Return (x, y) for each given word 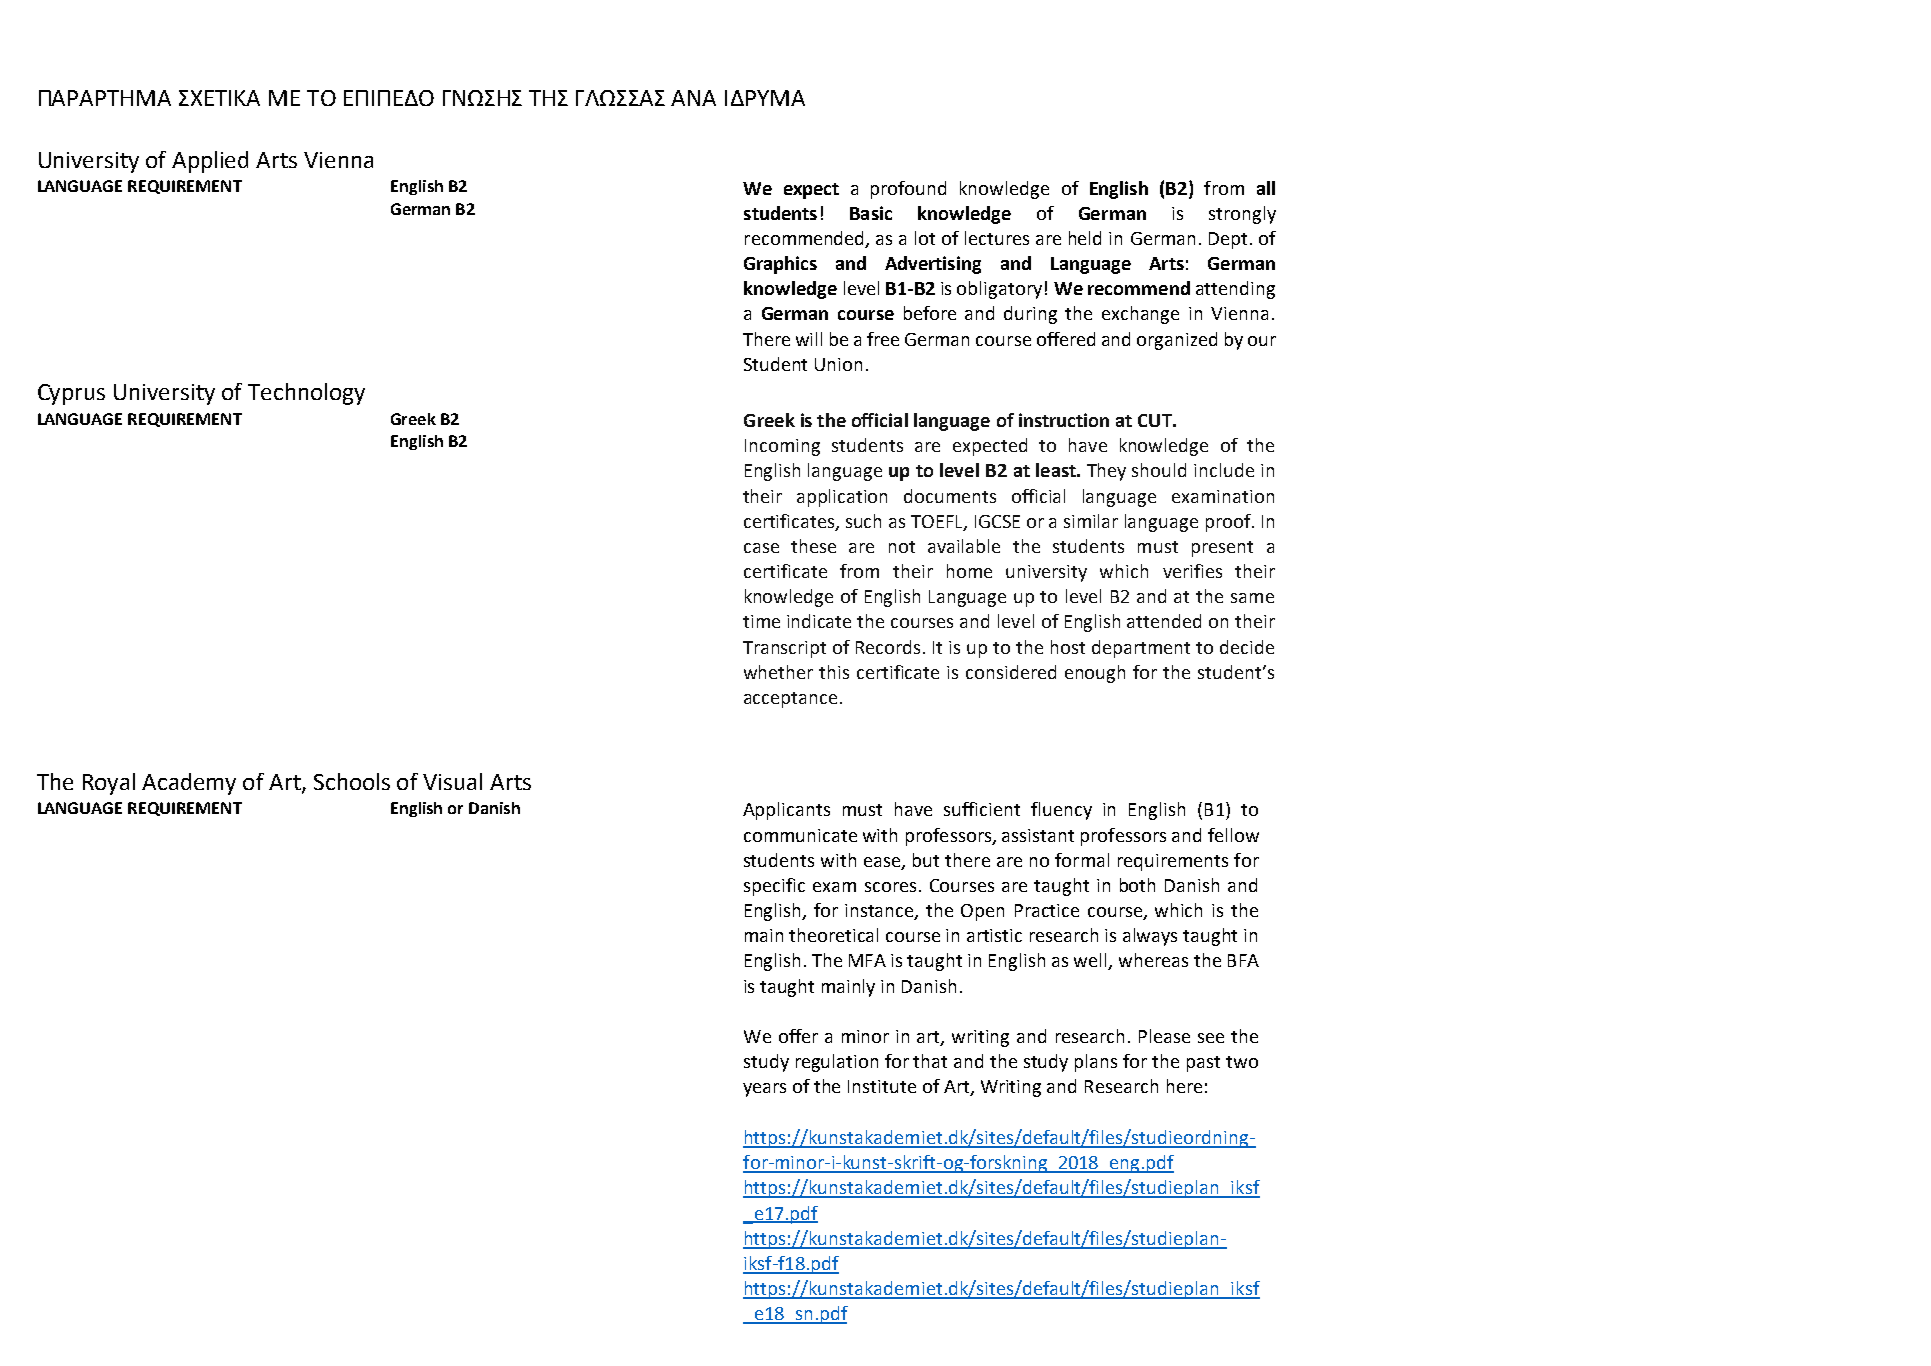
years (764, 1090)
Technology (306, 394)
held (1085, 238)
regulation (837, 1063)
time (761, 621)
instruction (1064, 420)
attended (1164, 621)
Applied (210, 162)
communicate (800, 835)
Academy (189, 784)
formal (1082, 860)
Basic (871, 213)
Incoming (782, 447)
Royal (109, 784)
